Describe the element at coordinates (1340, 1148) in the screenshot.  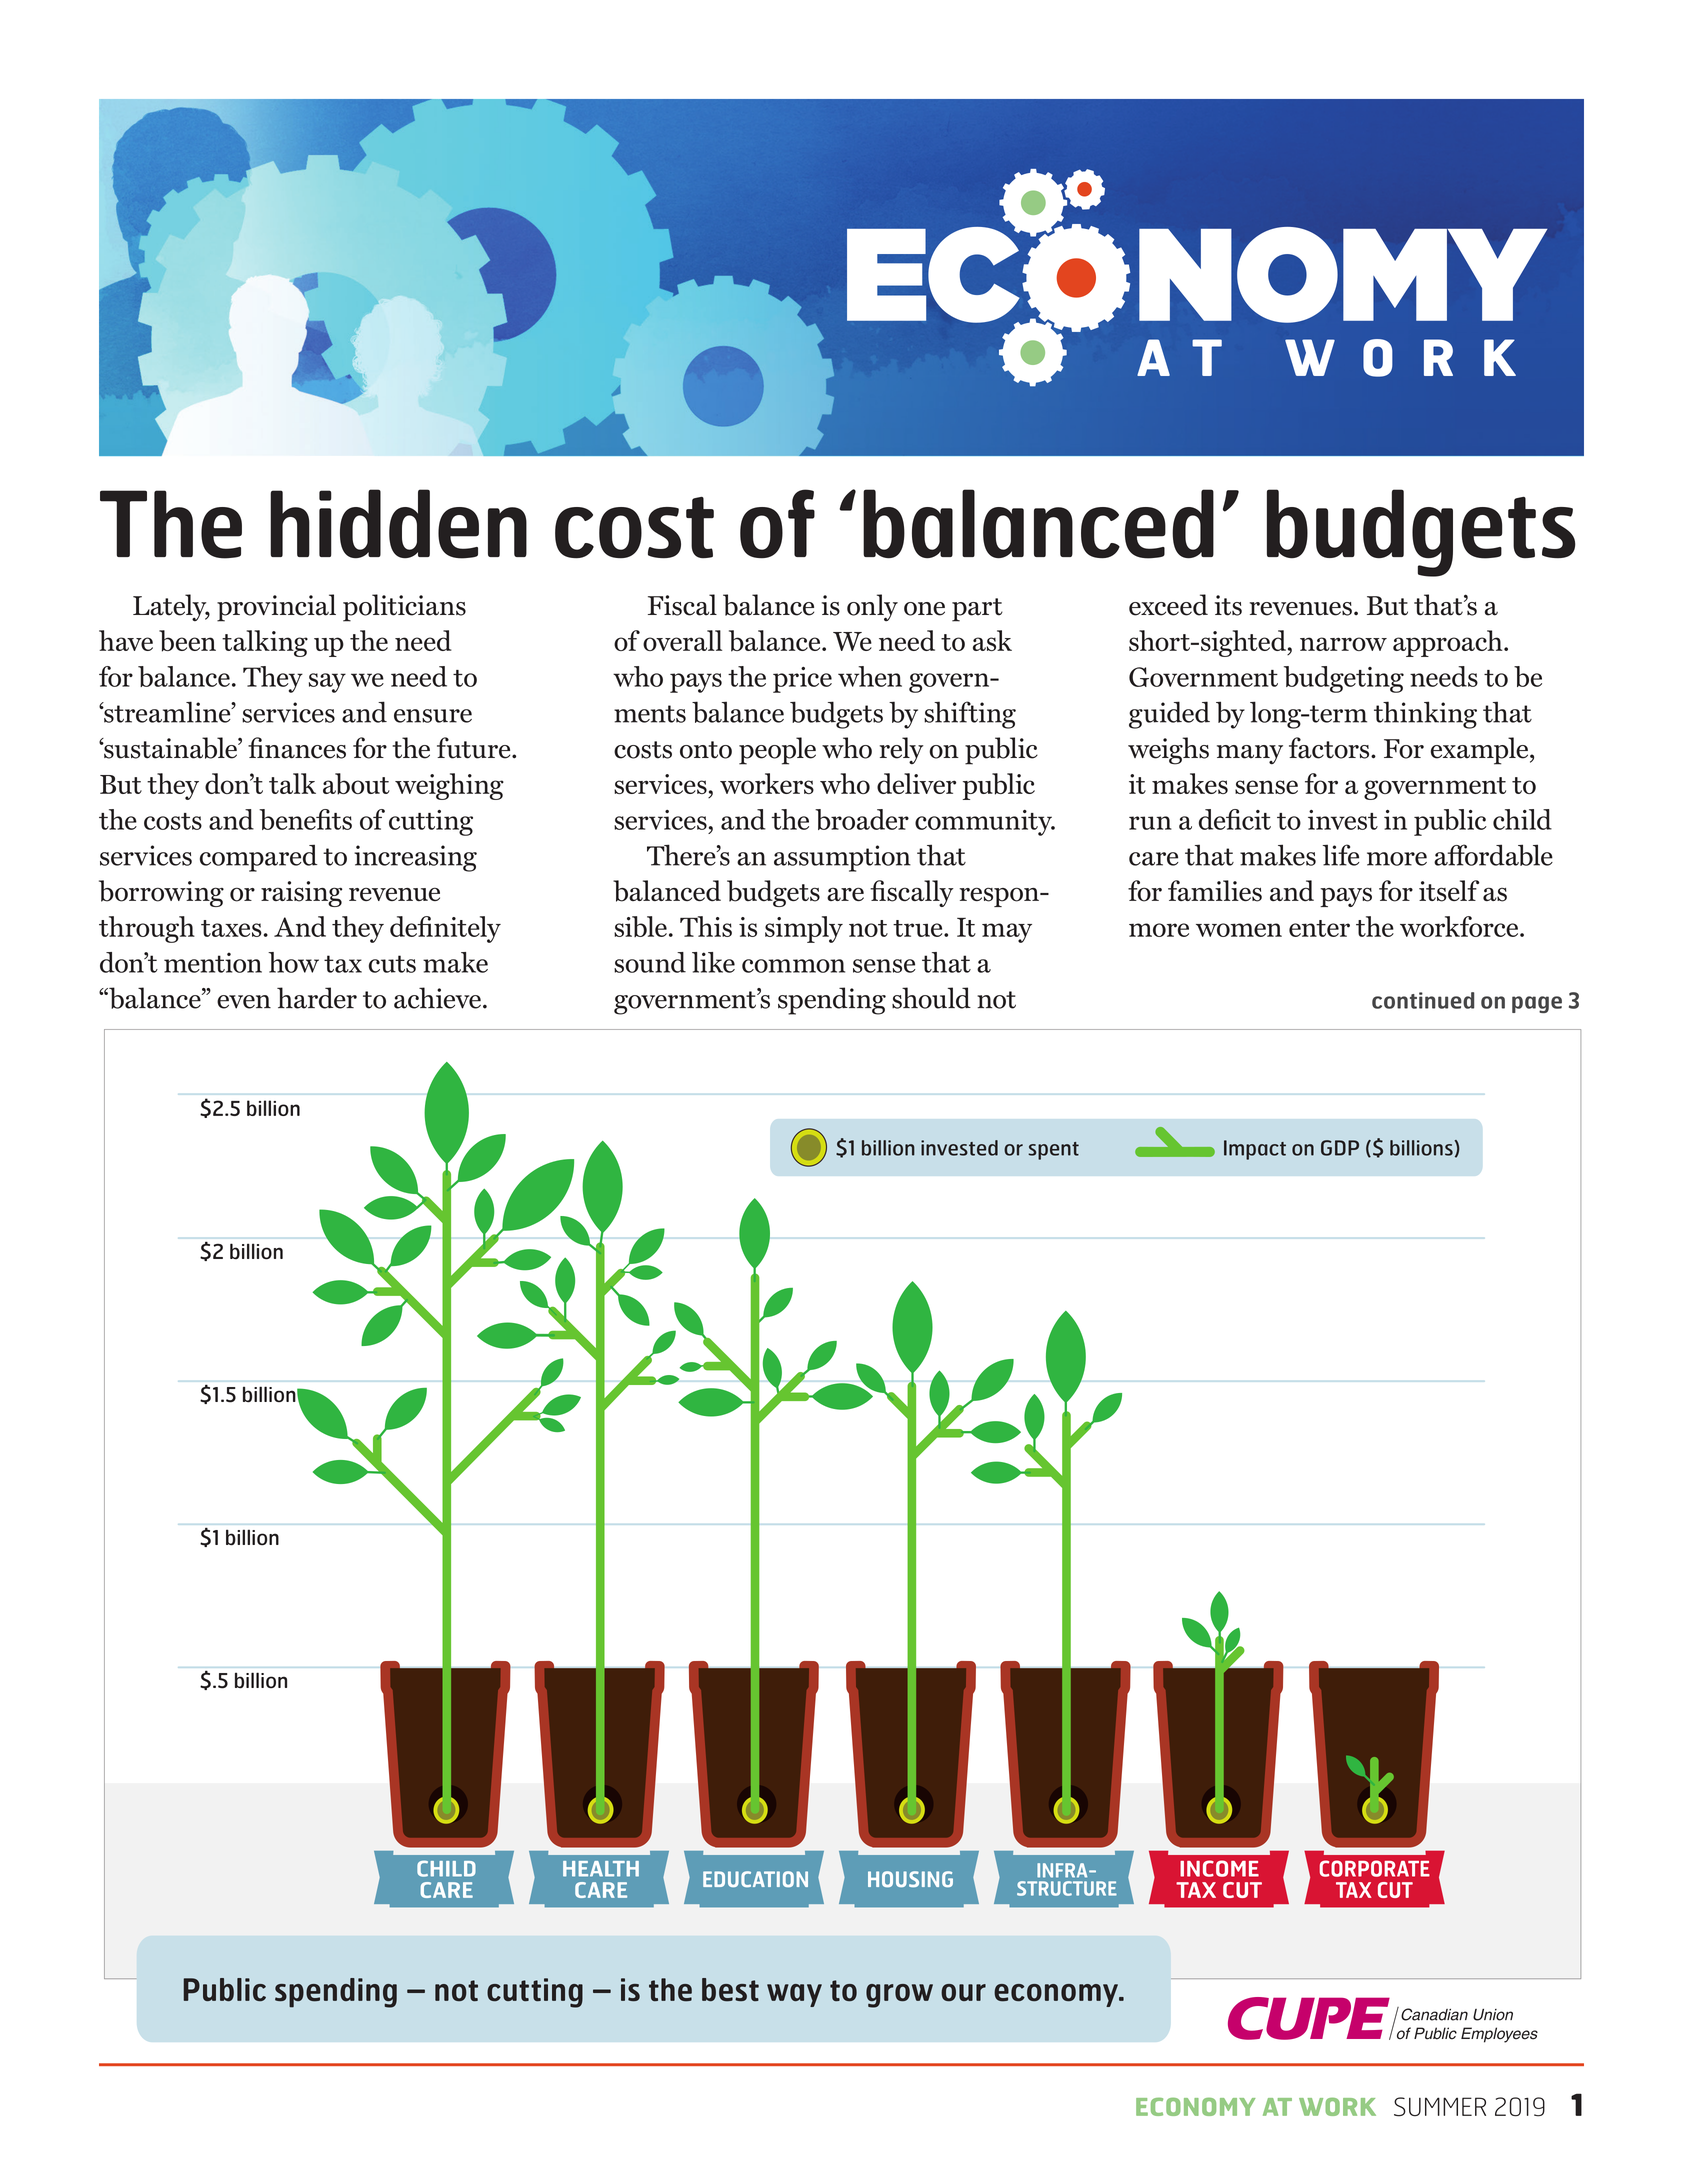
I see `GDP` at that location.
